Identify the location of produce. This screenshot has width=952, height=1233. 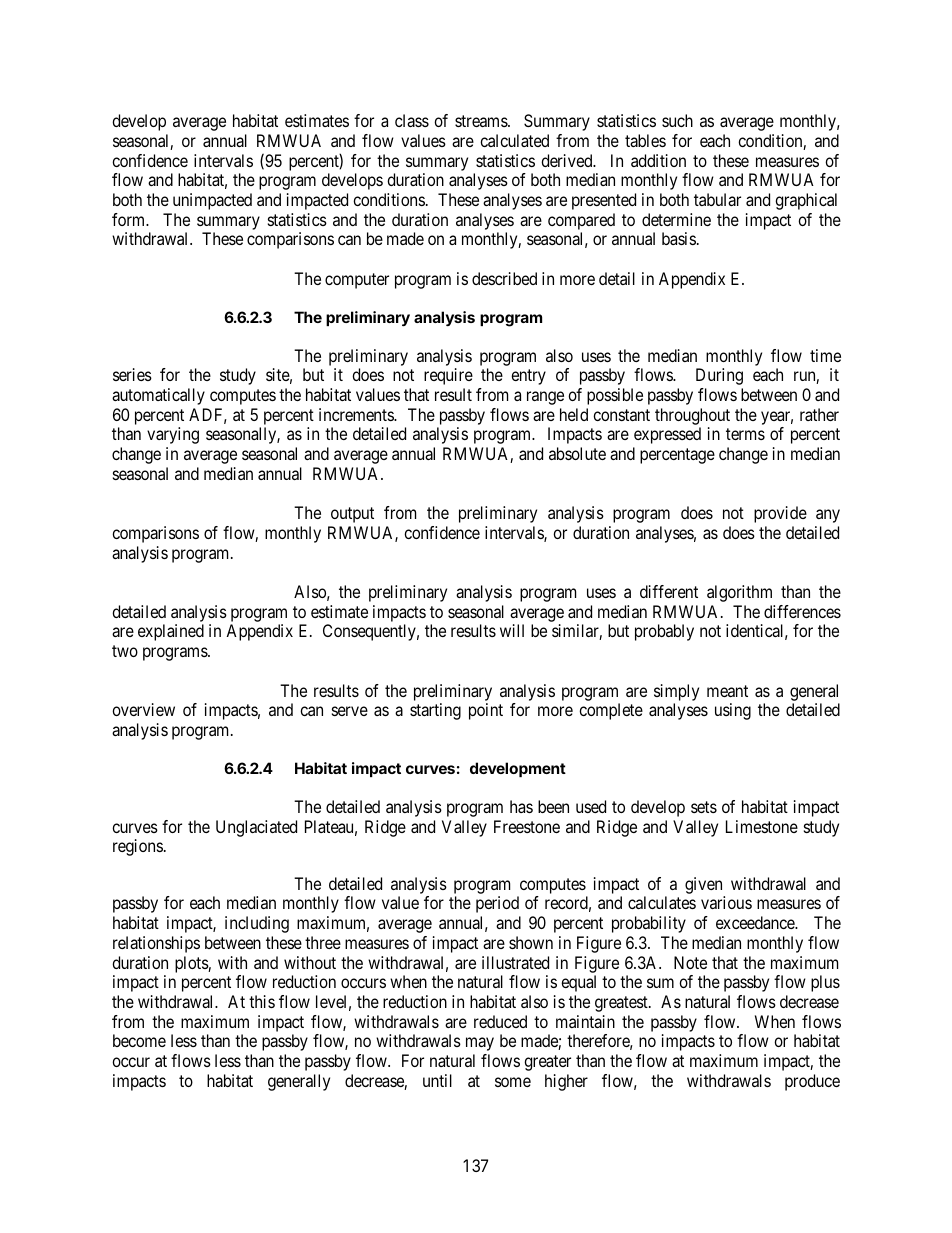
(812, 1082).
